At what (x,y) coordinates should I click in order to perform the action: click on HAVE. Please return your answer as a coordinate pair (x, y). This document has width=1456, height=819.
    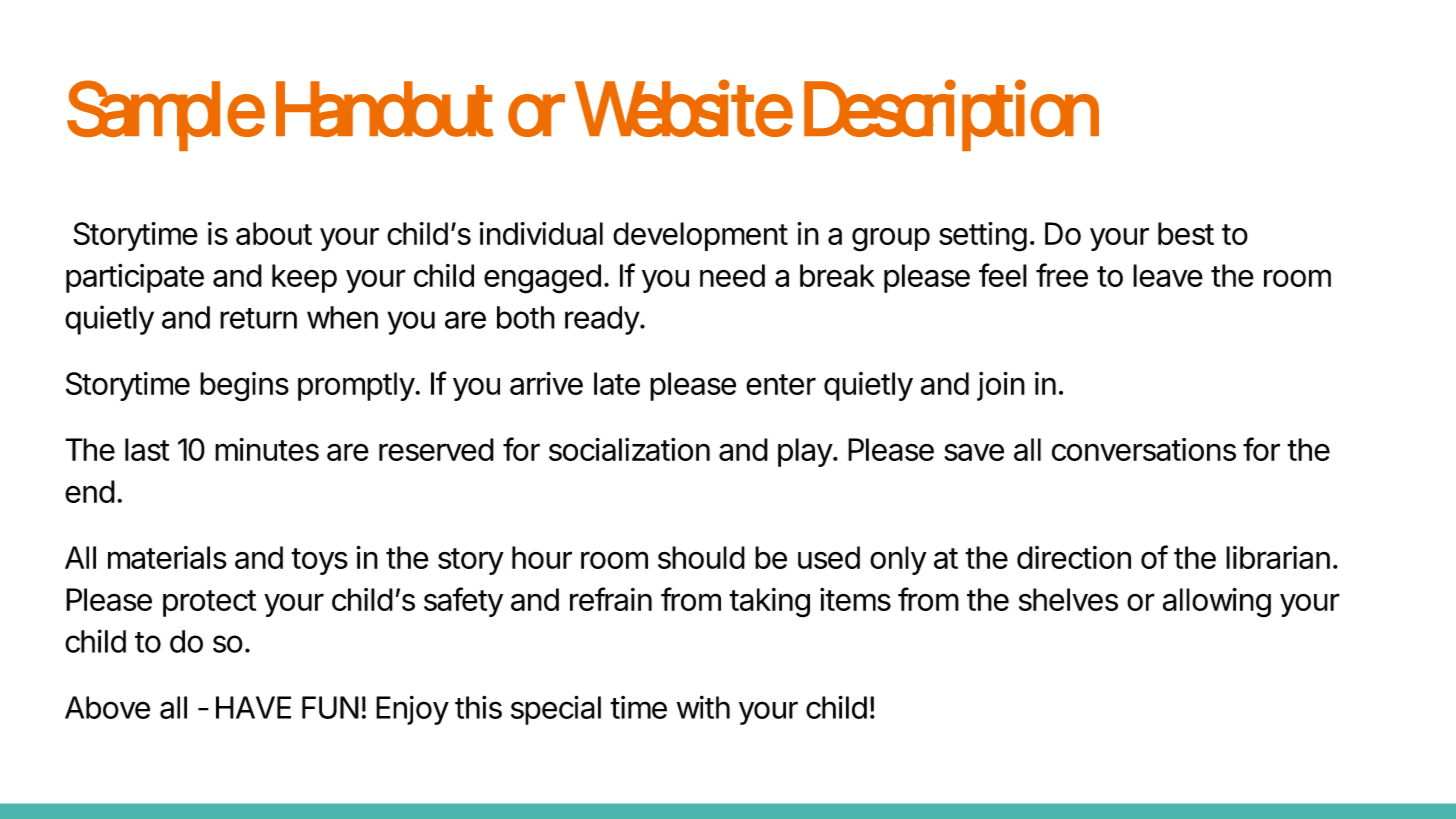
    Looking at the image, I should click on (253, 707).
